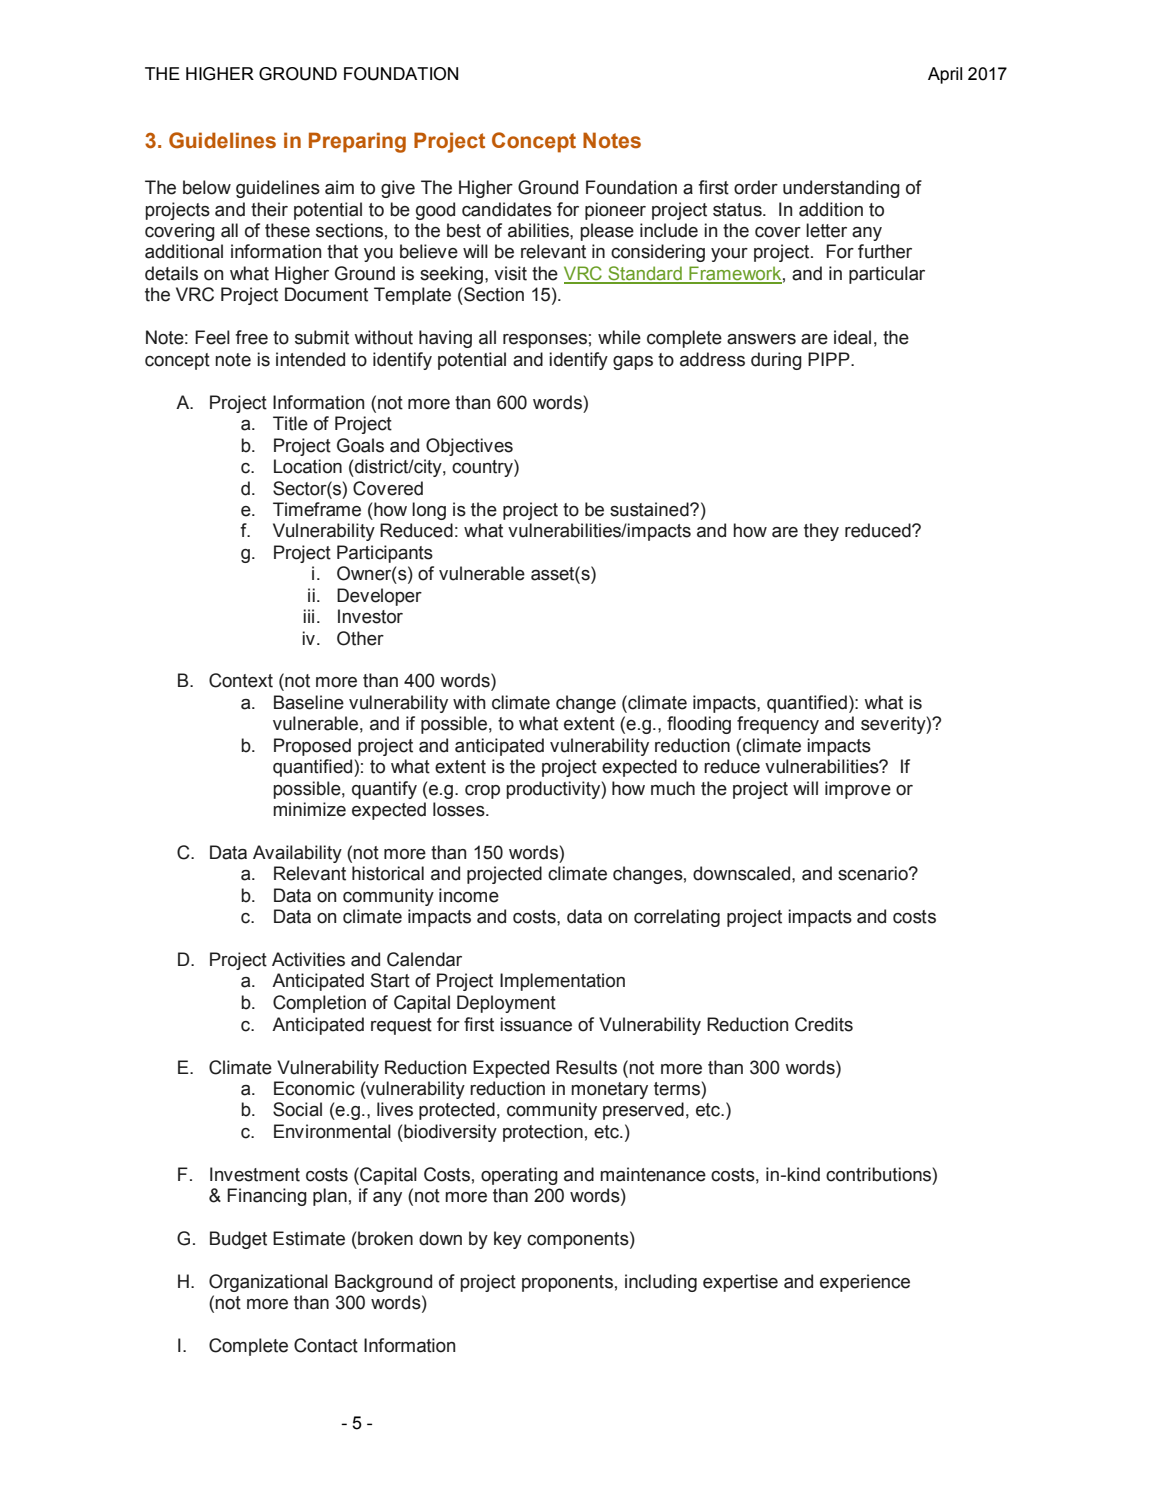  Describe the element at coordinates (297, 854) in the page. I see `Availability` at that location.
